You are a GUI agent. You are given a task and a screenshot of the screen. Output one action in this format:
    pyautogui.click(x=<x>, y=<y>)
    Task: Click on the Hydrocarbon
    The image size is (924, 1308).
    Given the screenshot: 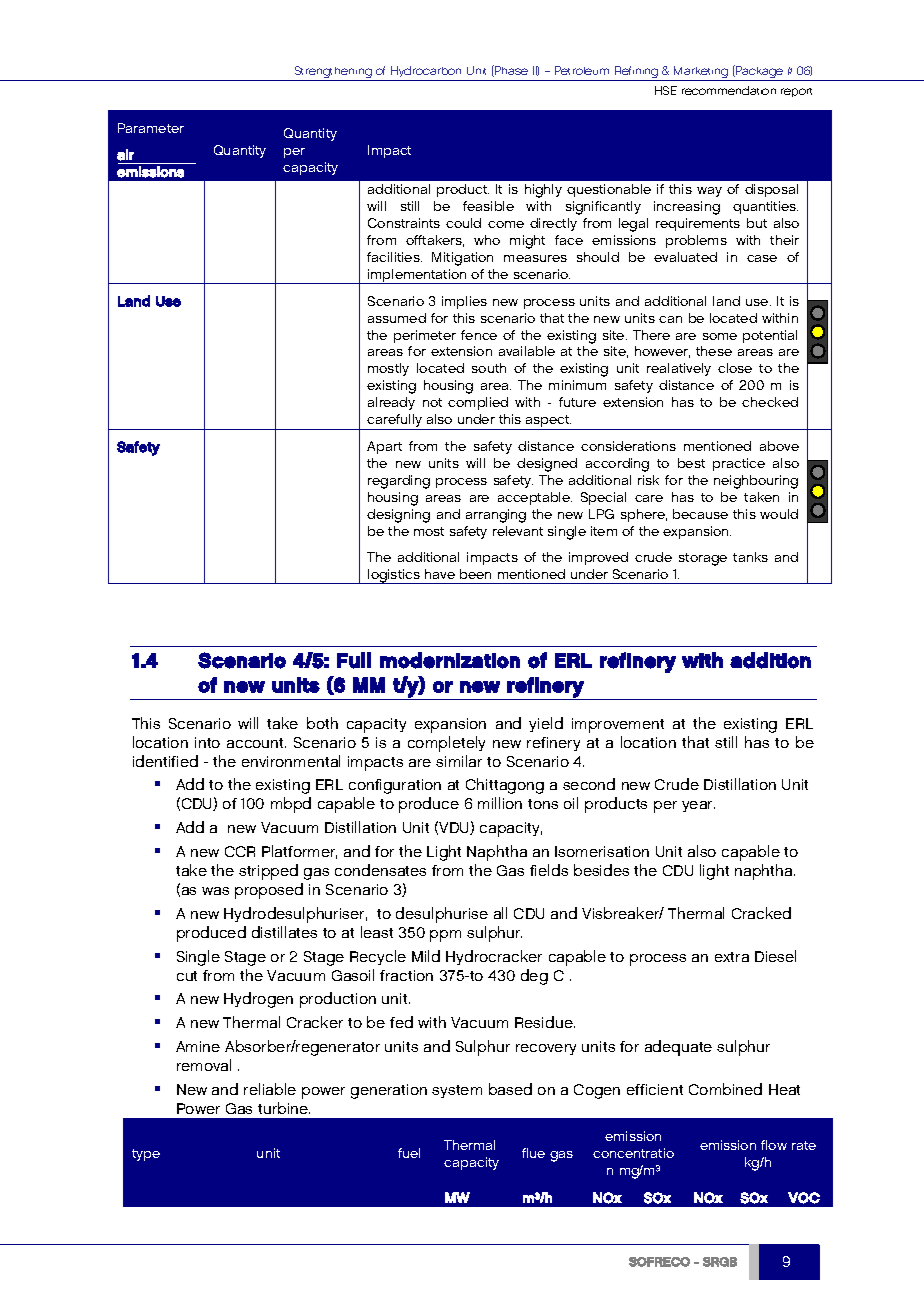 What is the action you would take?
    pyautogui.click(x=427, y=73)
